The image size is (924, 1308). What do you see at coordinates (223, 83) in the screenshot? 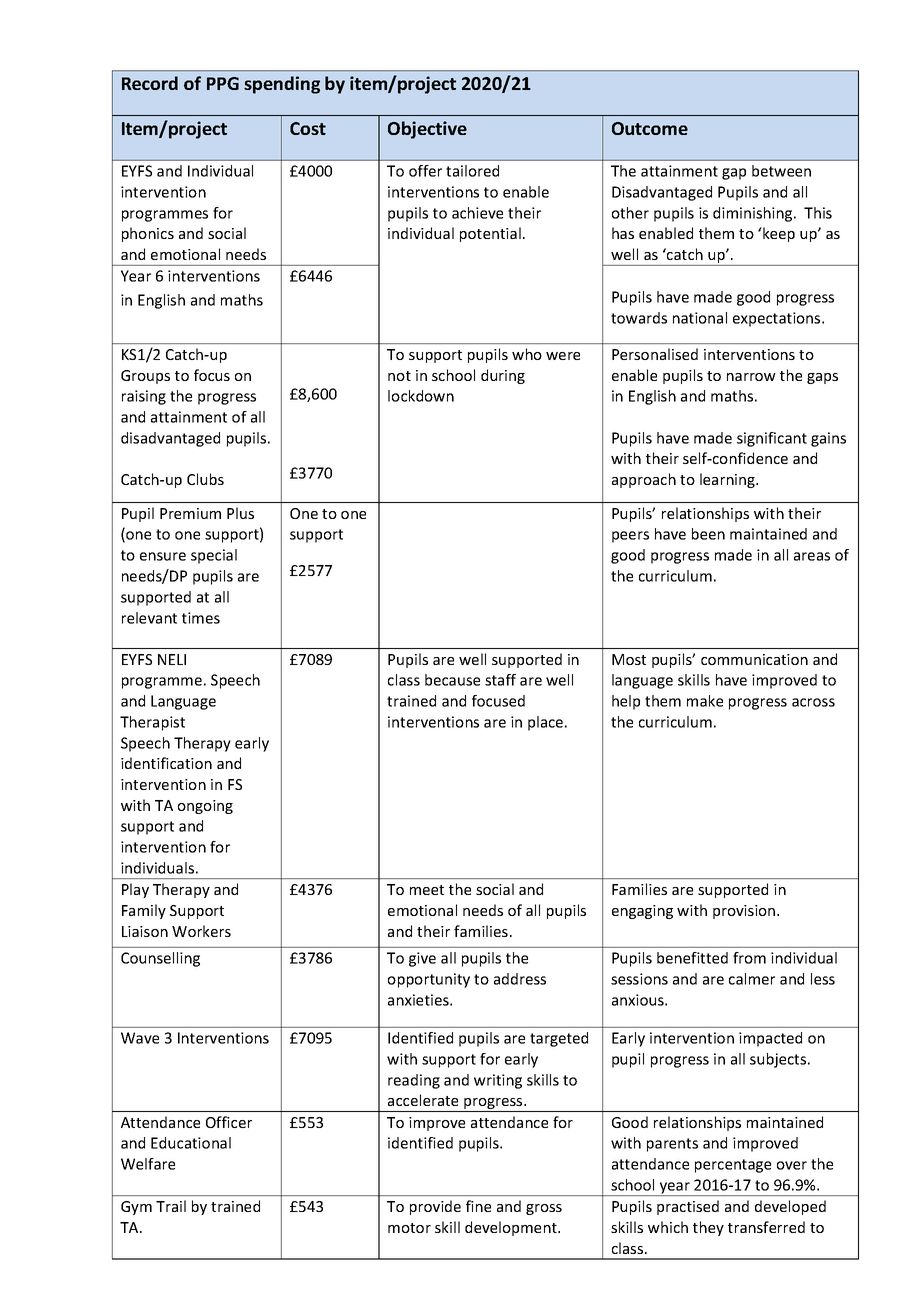
I see `PPG` at bounding box center [223, 83].
